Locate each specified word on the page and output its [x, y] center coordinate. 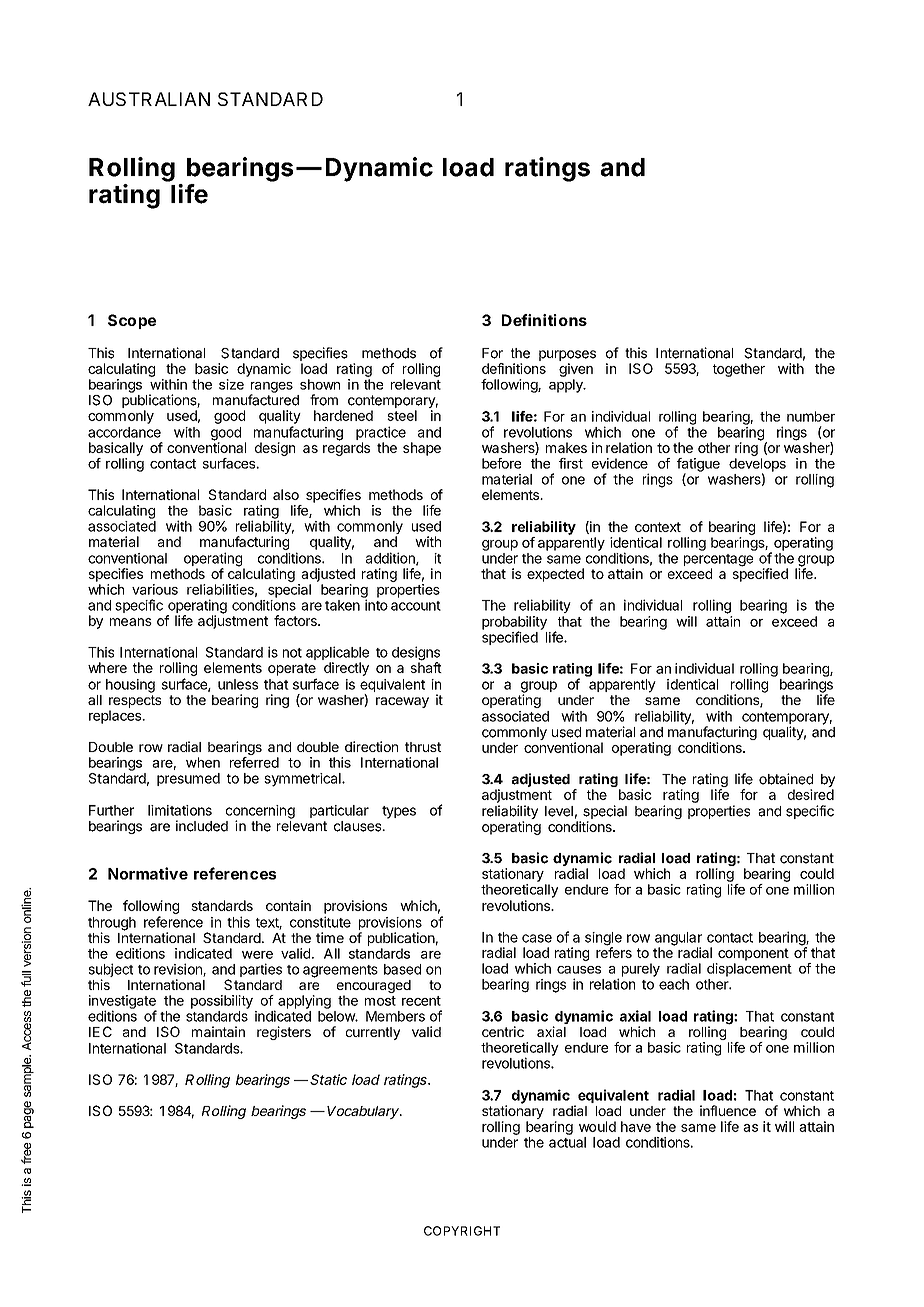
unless [238, 684]
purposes [567, 355]
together [739, 370]
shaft [426, 666]
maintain [218, 1031]
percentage [718, 561]
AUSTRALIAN [149, 99]
